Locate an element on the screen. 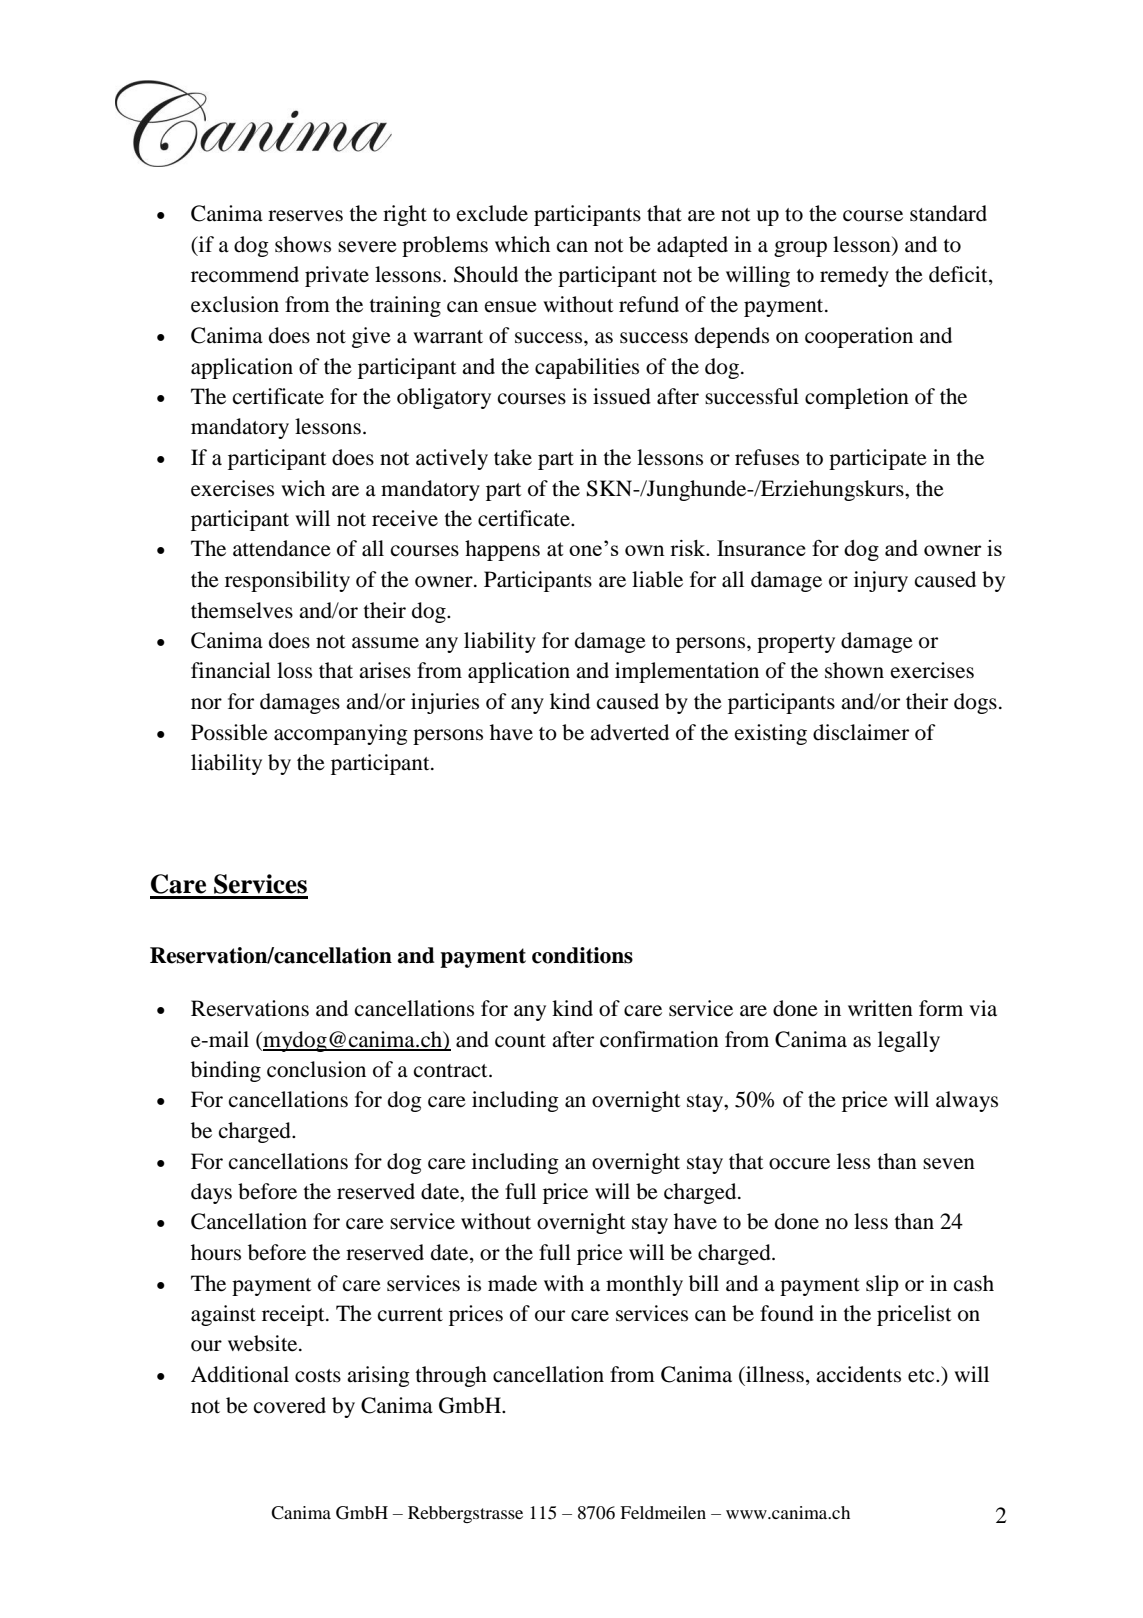 The image size is (1143, 1618). remedy is located at coordinates (854, 276).
